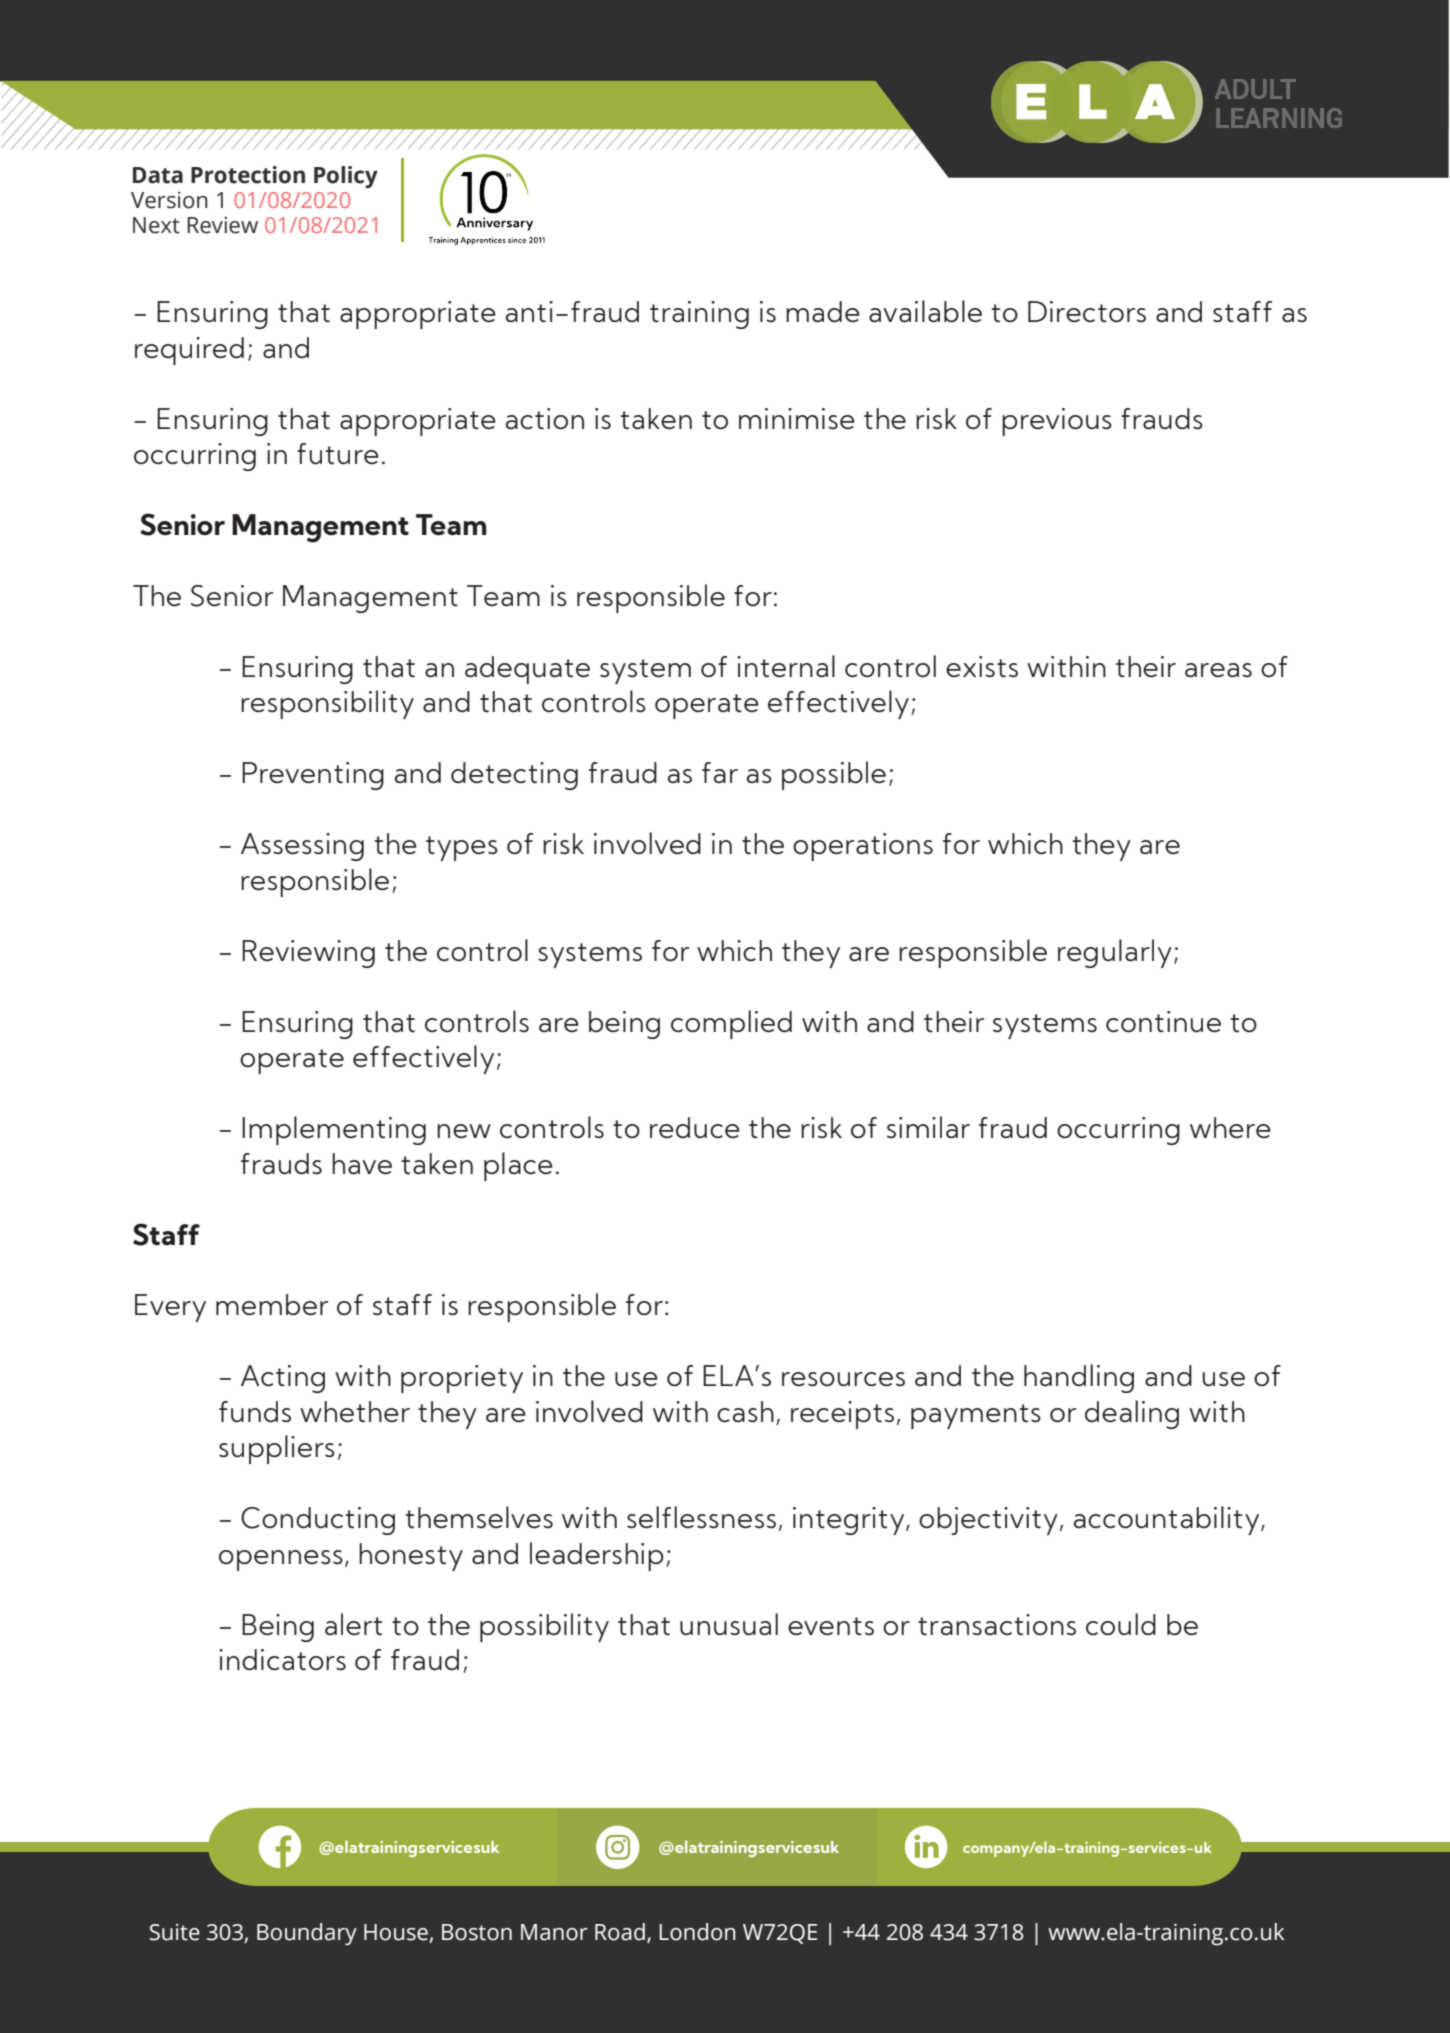 This screenshot has width=1450, height=2033. What do you see at coordinates (334, 1130) in the screenshot?
I see `Implementing` at bounding box center [334, 1130].
